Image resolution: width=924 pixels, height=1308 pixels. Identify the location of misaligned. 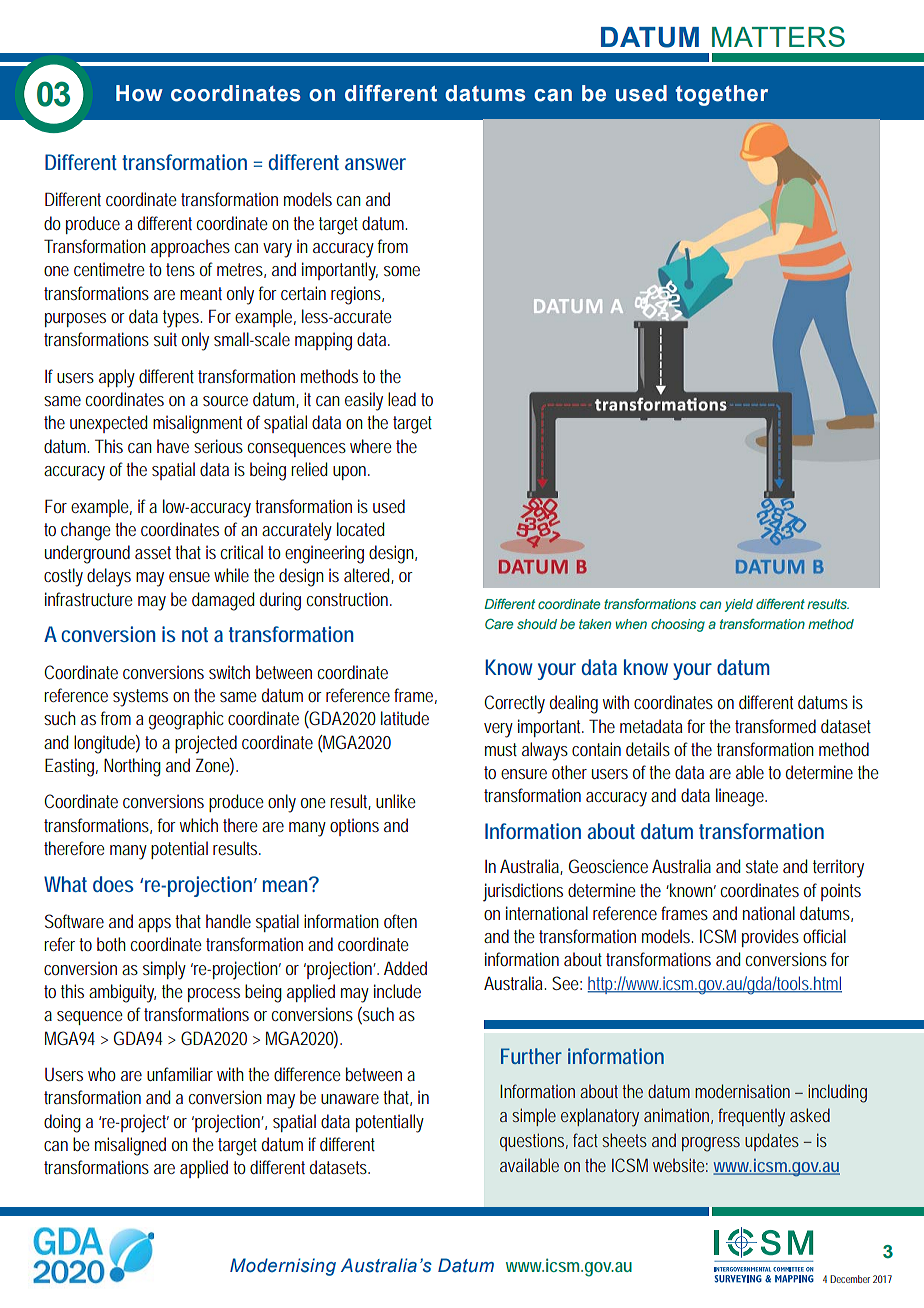
(130, 1146).
